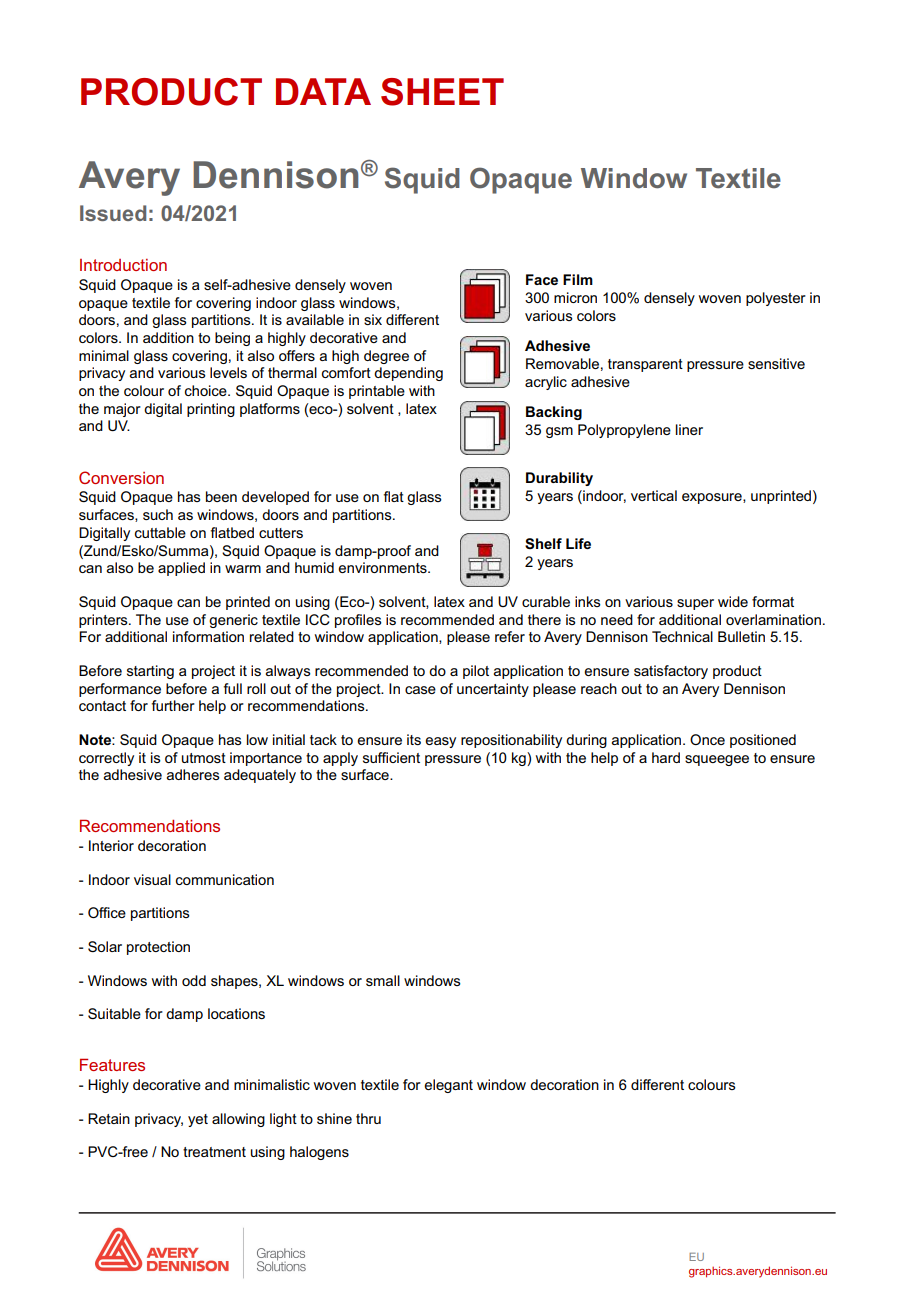 The height and width of the screenshot is (1308, 924). Describe the element at coordinates (578, 279) in the screenshot. I see `Film` at that location.
